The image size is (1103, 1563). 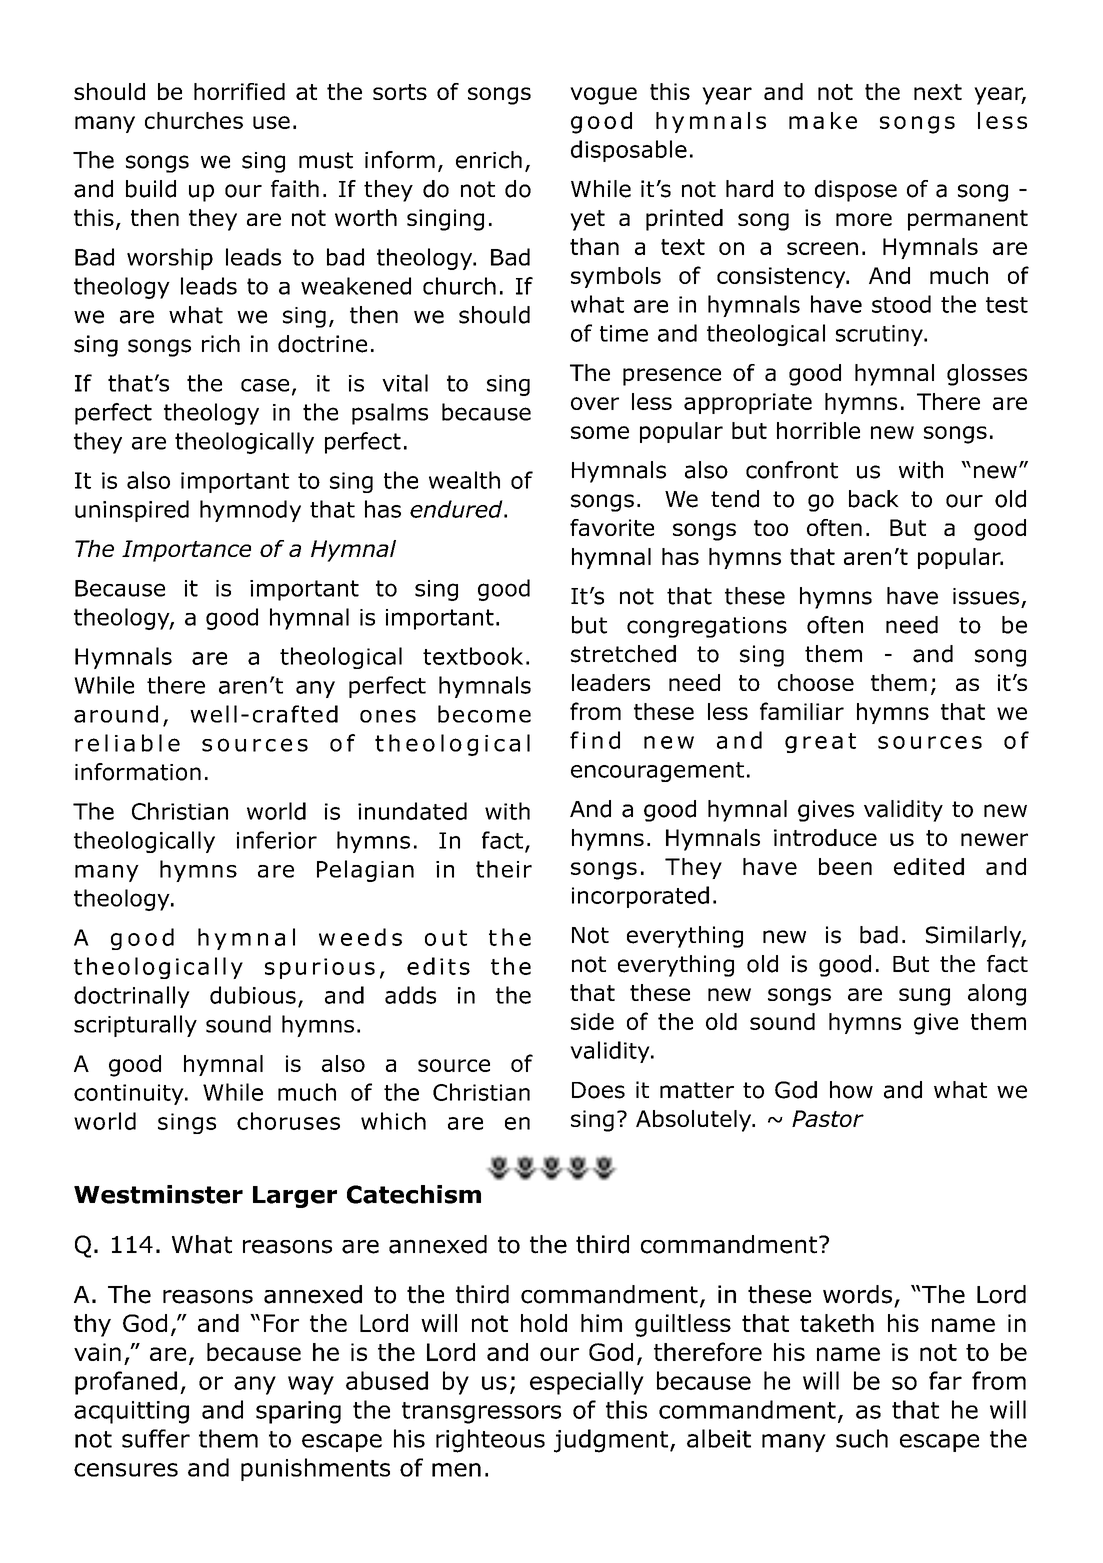 What do you see at coordinates (612, 527) in the document?
I see `favorite` at bounding box center [612, 527].
